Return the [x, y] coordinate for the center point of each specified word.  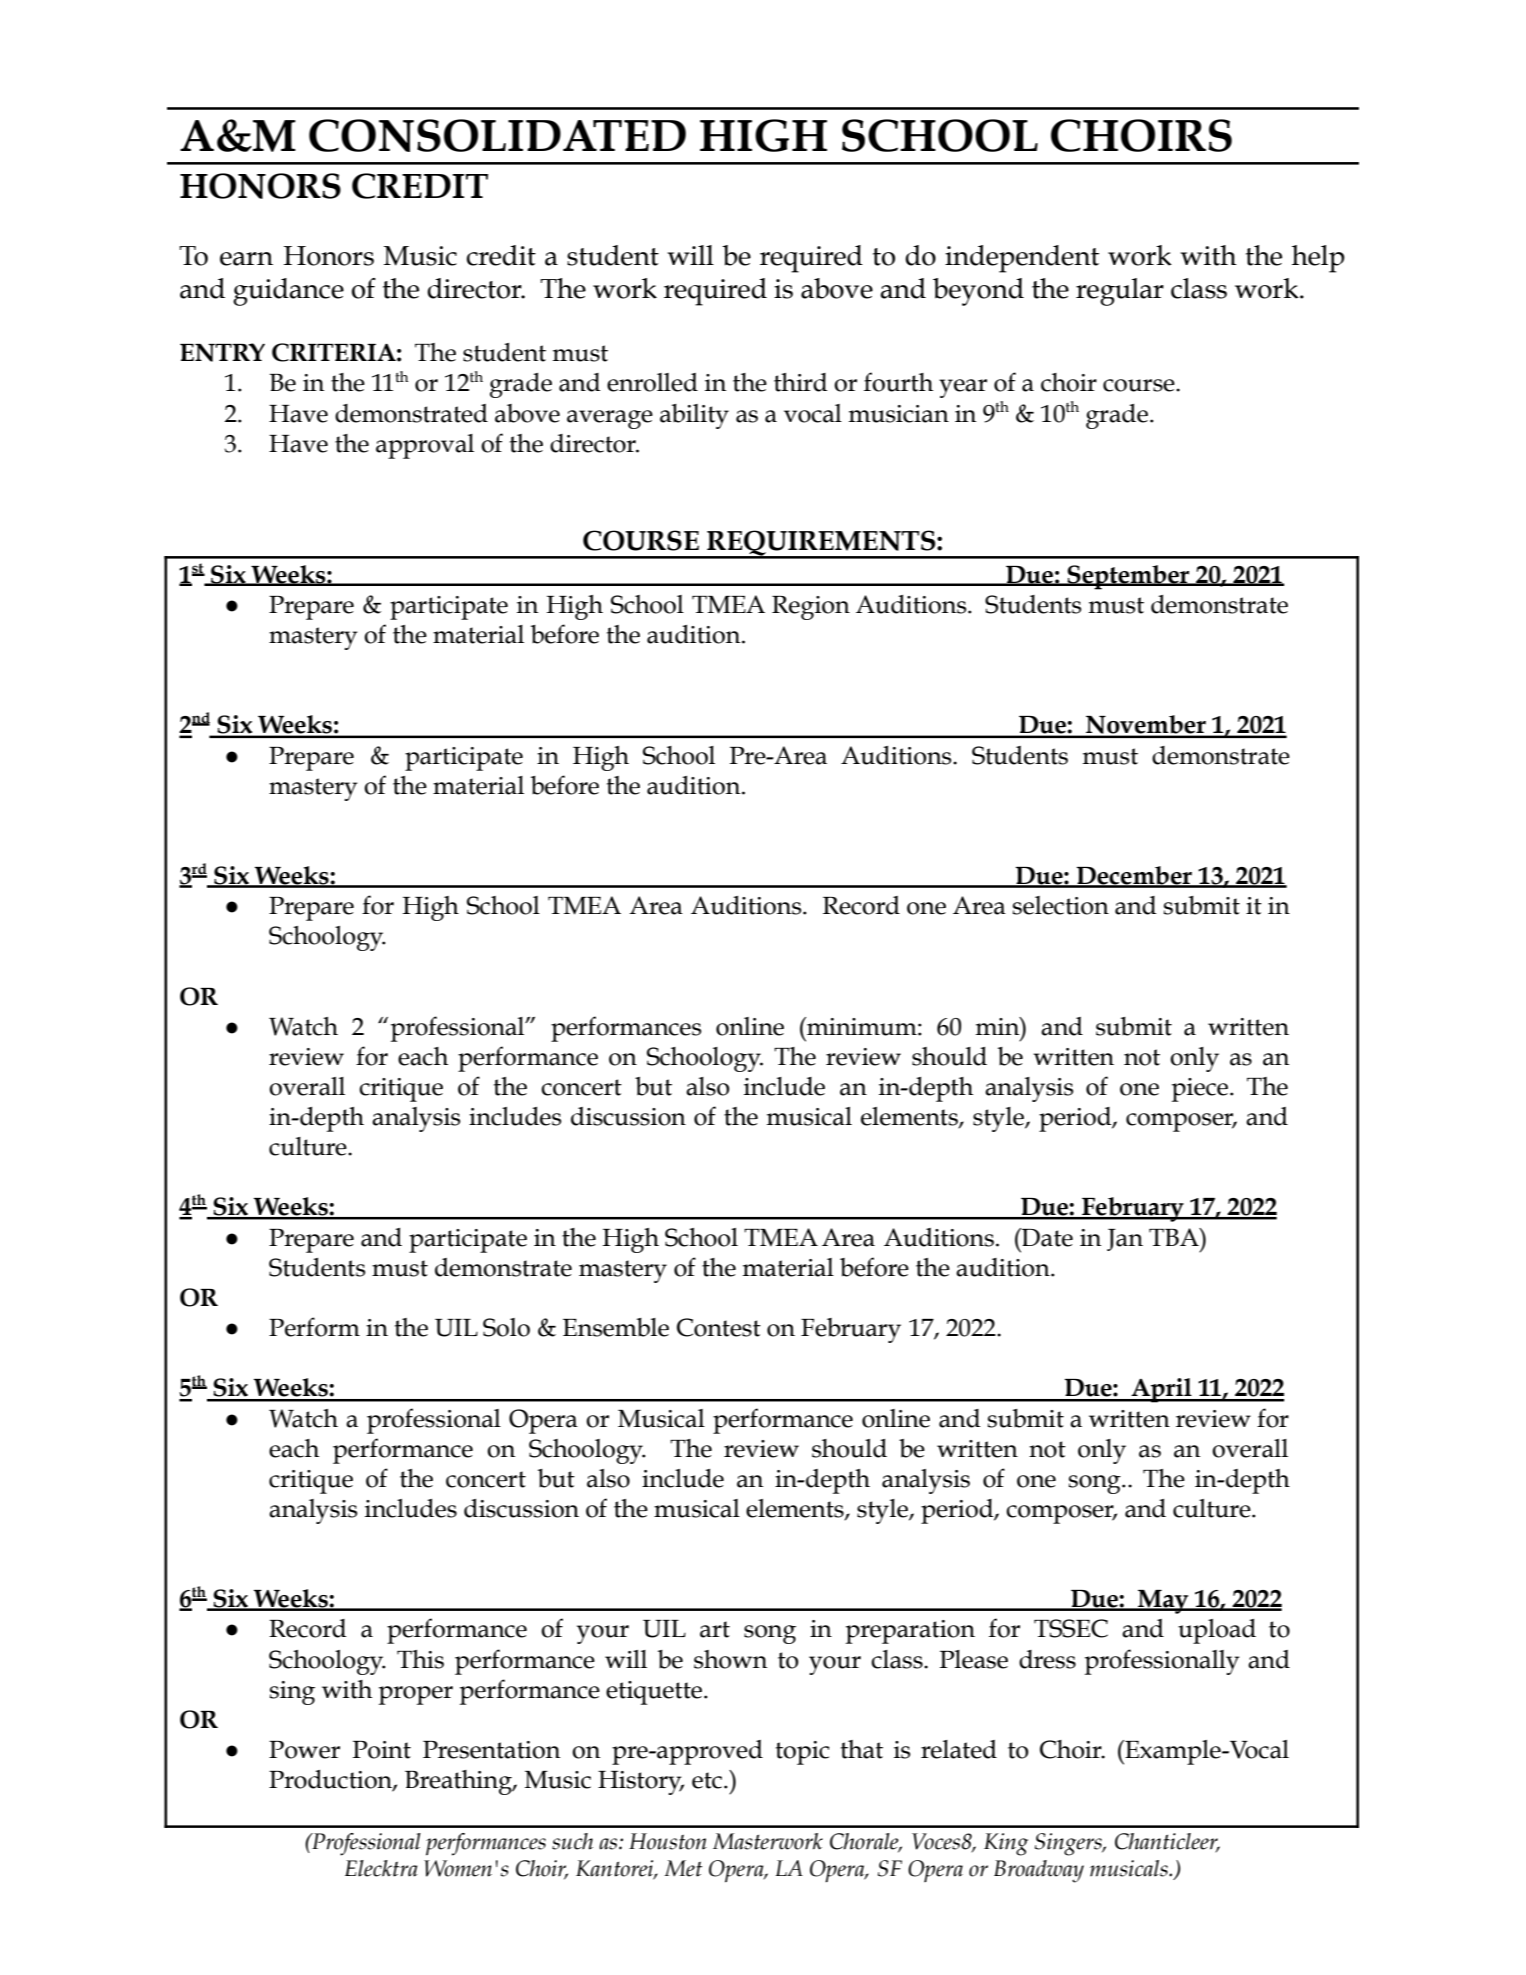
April [1162, 1390]
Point [382, 1750]
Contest [719, 1327]
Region [811, 608]
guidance [288, 292]
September [1128, 577]
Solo [506, 1327]
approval [425, 446]
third [800, 382]
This [420, 1659]
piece [1200, 1090]
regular [1120, 292]
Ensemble [616, 1327]
